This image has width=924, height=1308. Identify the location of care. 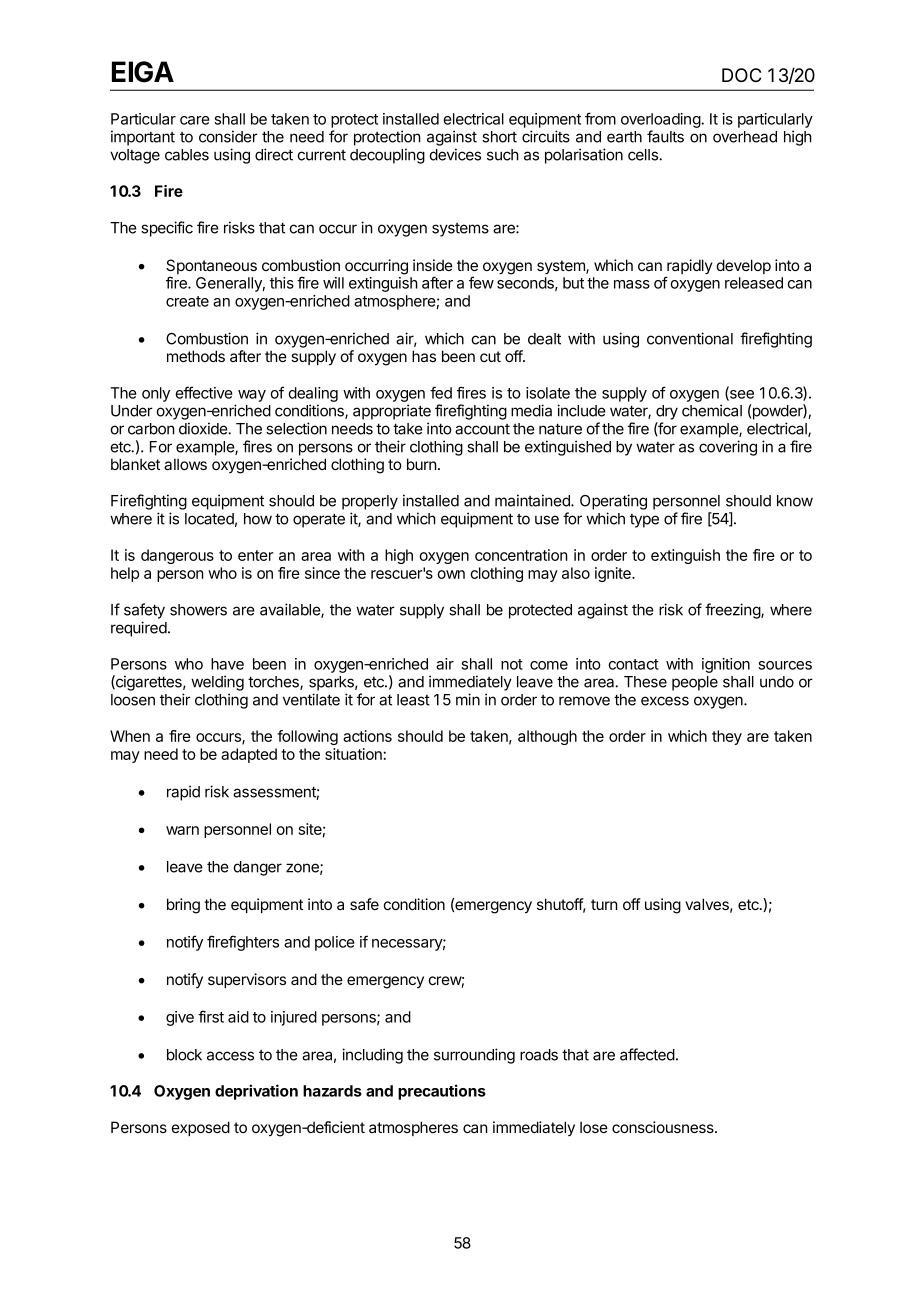
(195, 120).
